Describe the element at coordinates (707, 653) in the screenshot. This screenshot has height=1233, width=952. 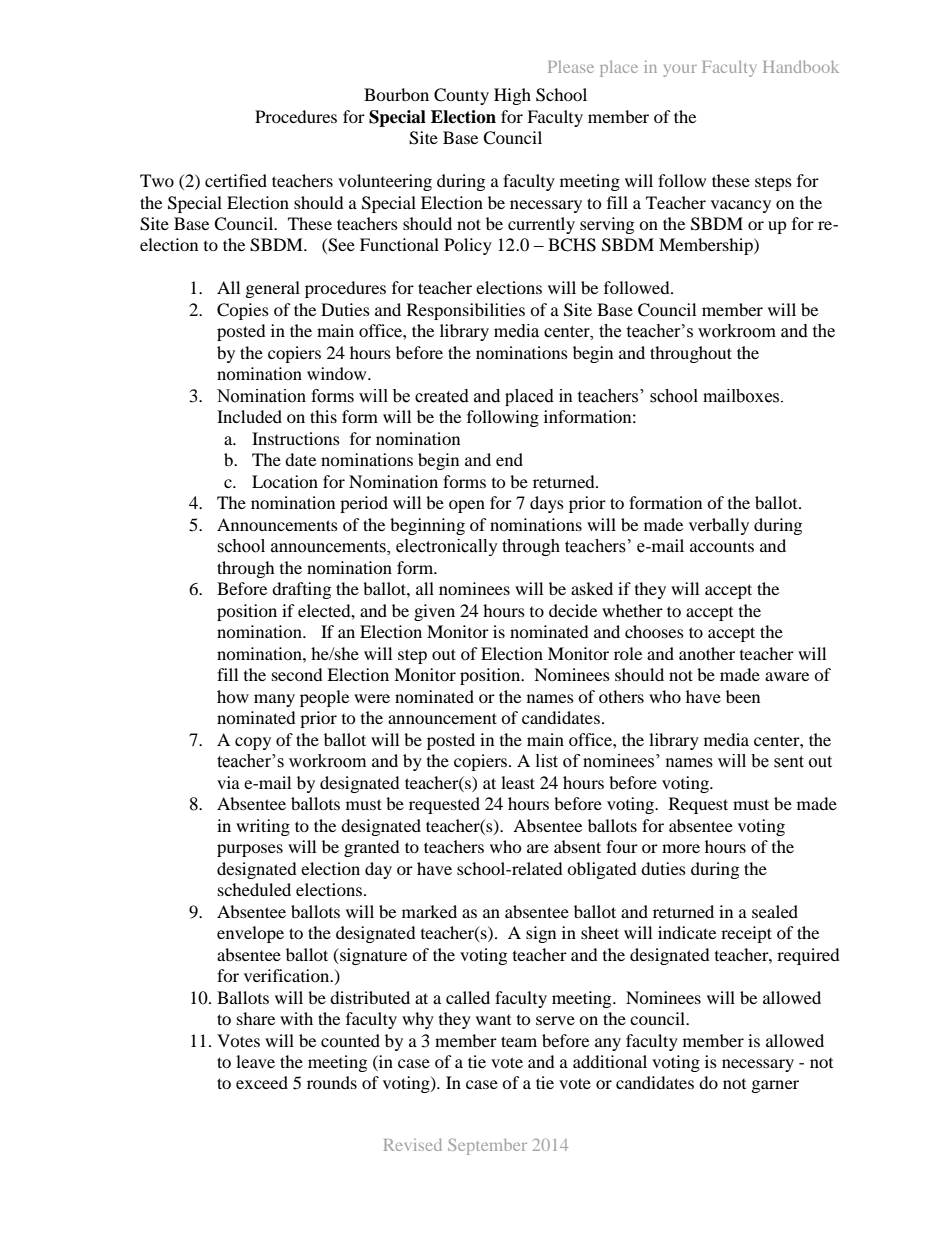
I see `another` at that location.
